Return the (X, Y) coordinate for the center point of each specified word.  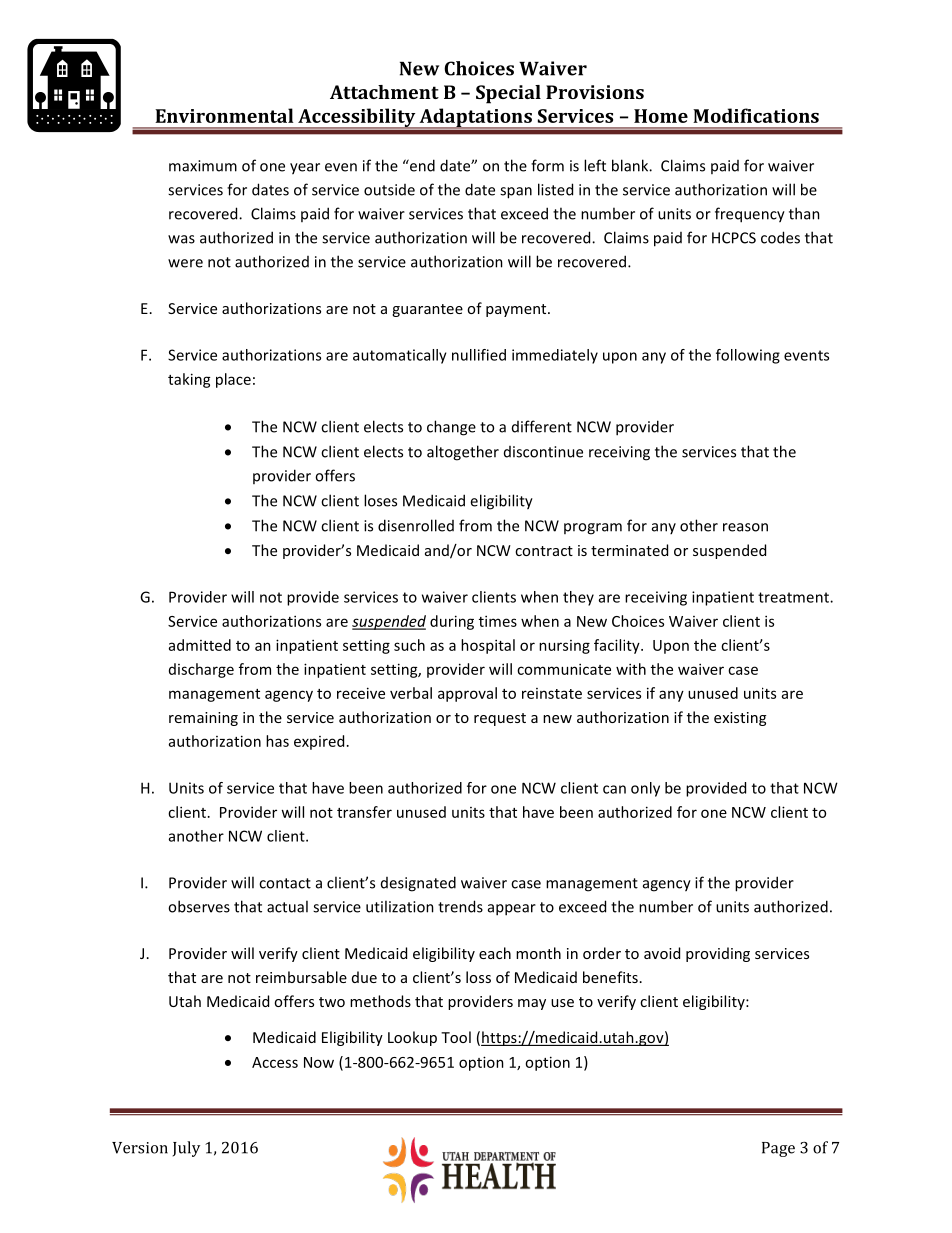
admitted (200, 645)
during (452, 622)
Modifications (756, 115)
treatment (794, 597)
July (186, 1149)
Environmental (224, 115)
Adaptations (475, 118)
